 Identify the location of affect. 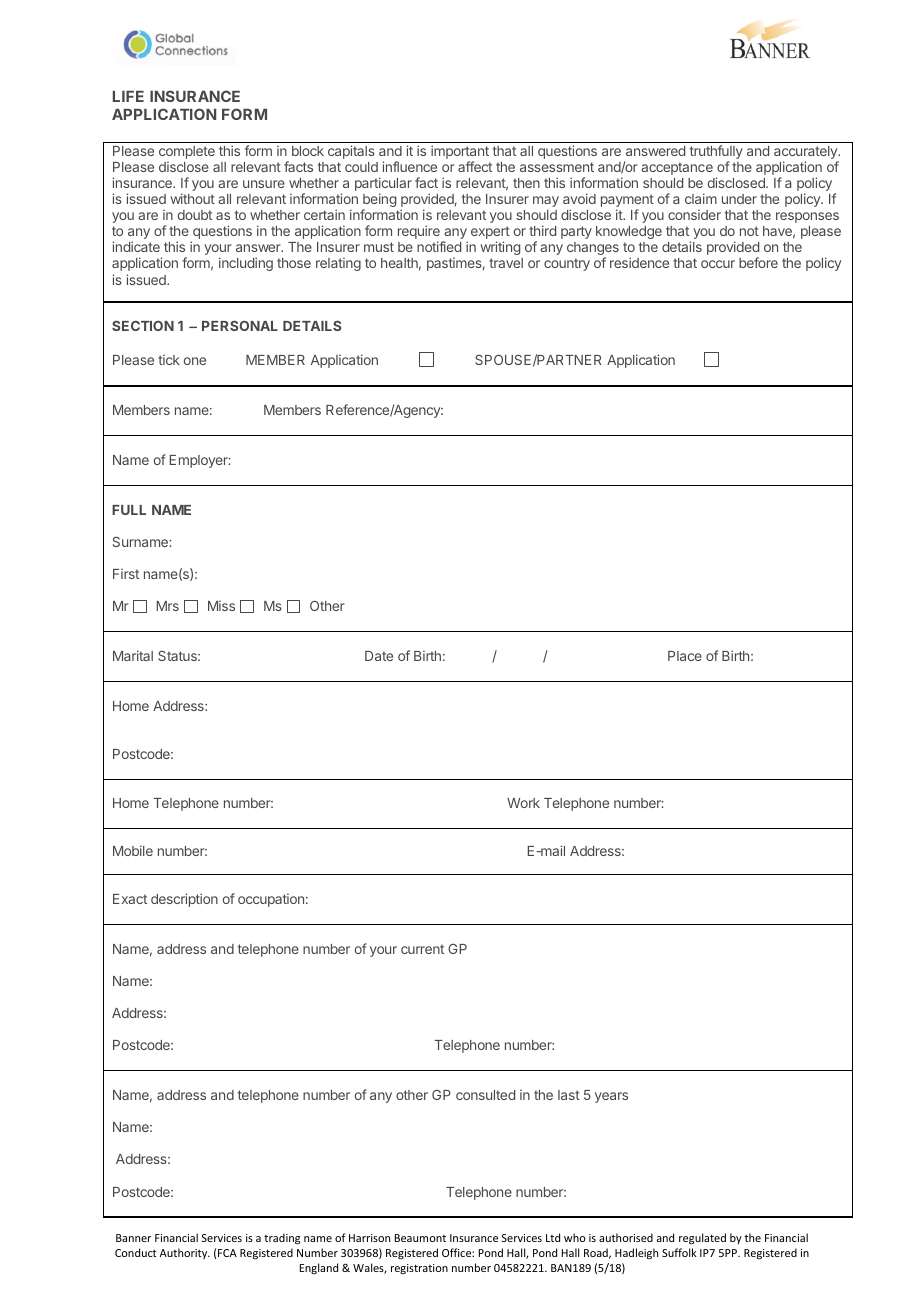
(475, 166).
